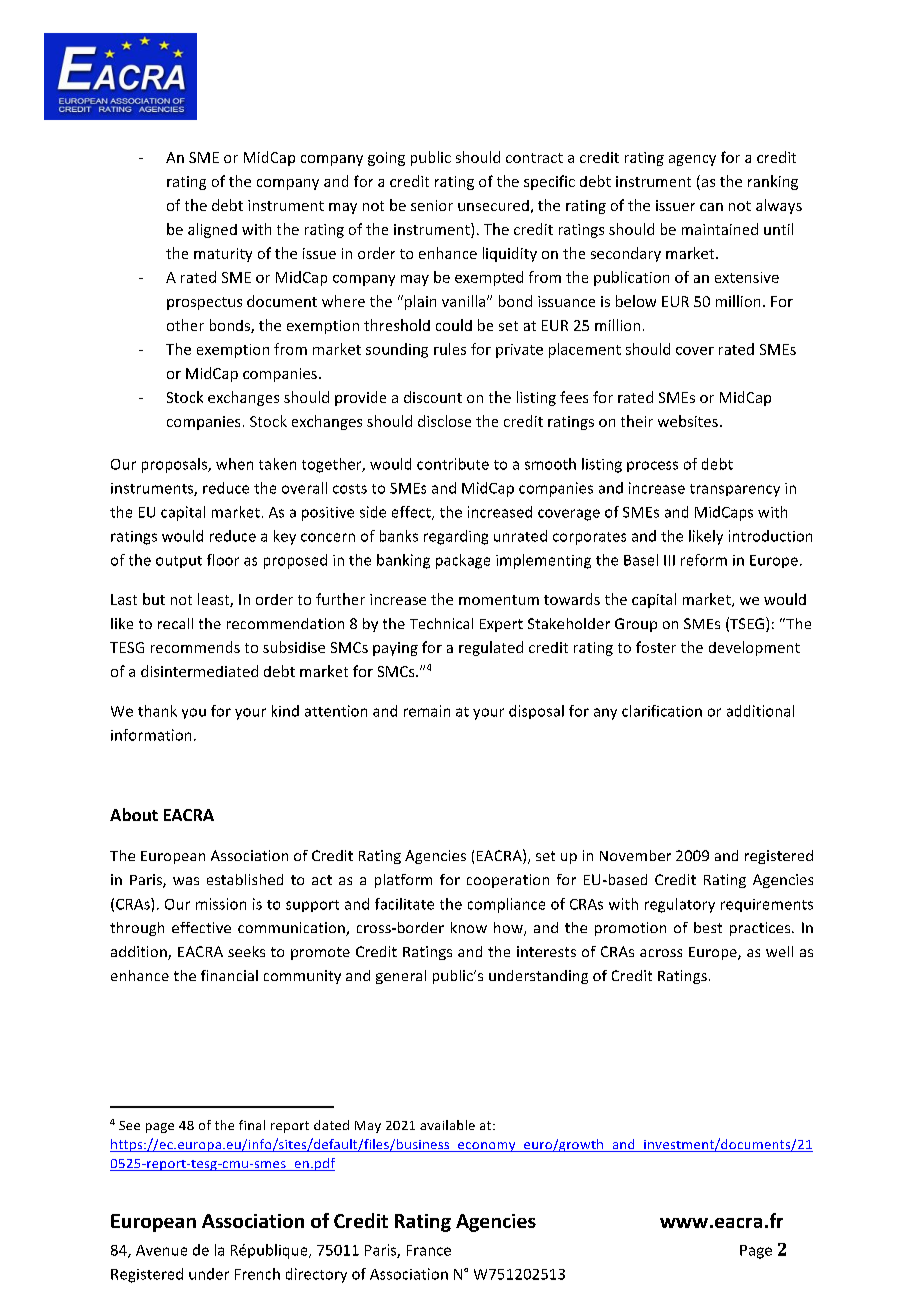 Image resolution: width=924 pixels, height=1308 pixels. What do you see at coordinates (662, 711) in the page?
I see `clarification` at bounding box center [662, 711].
